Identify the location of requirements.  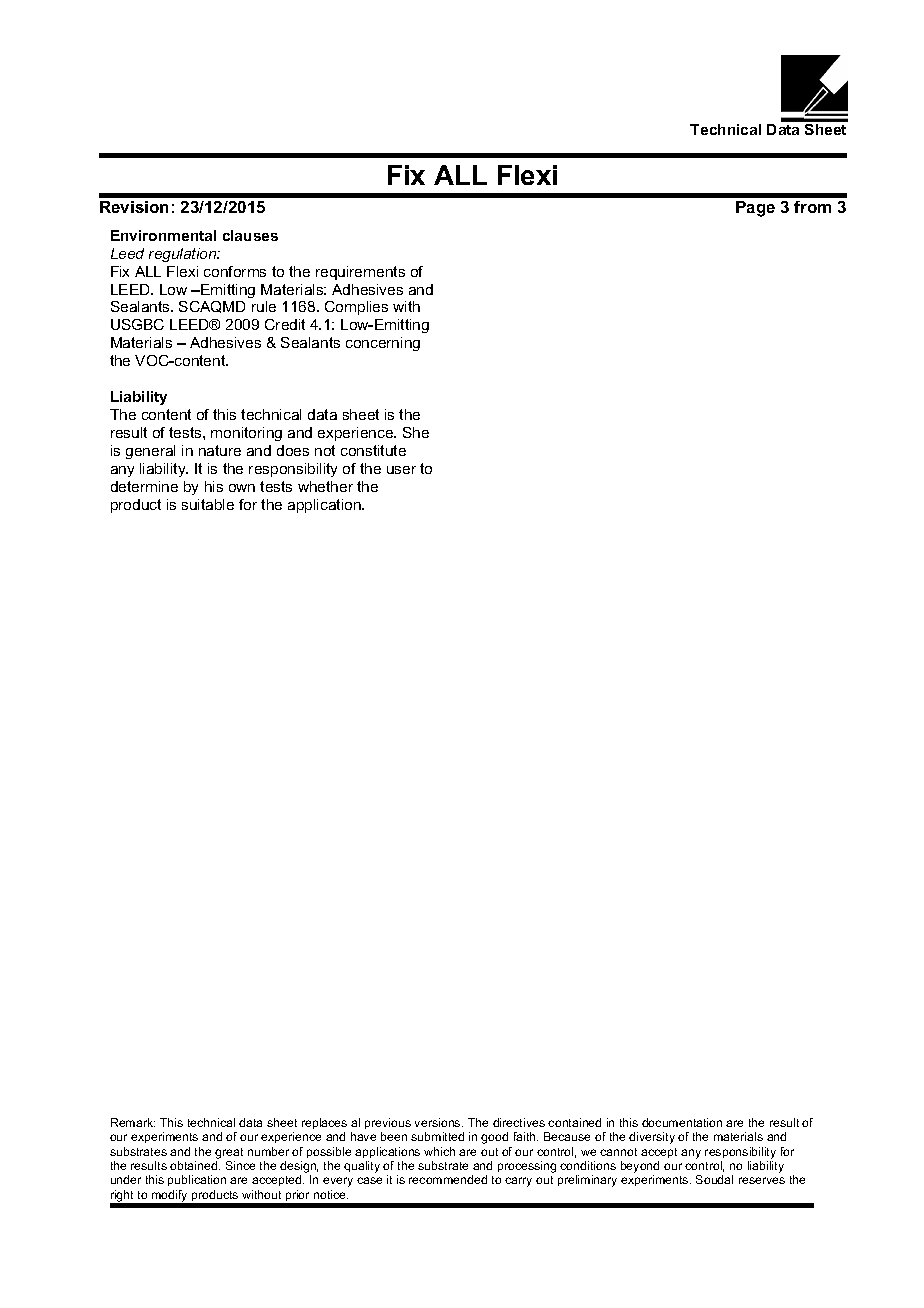
(360, 273).
